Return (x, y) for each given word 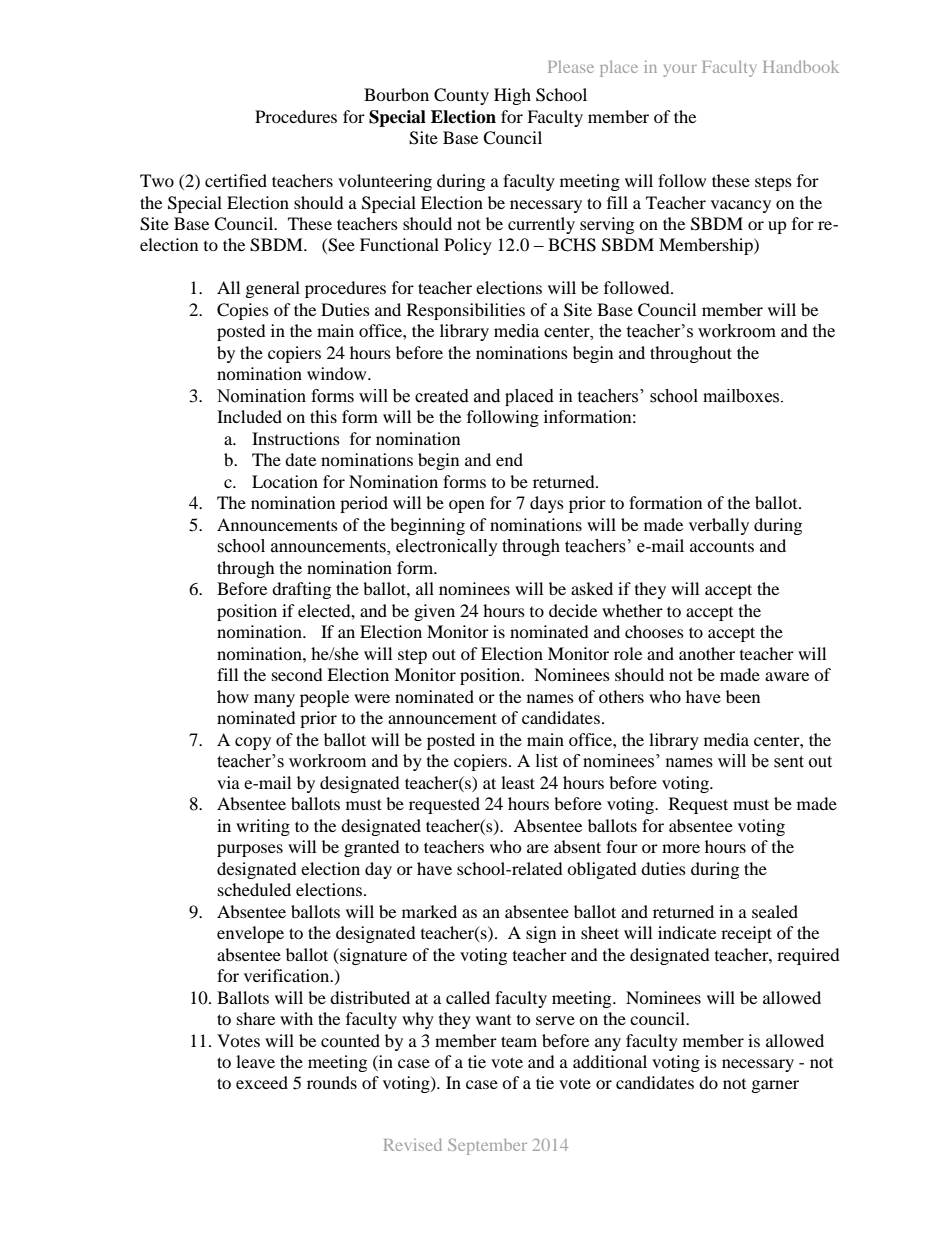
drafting (301, 590)
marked (429, 911)
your (680, 70)
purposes (250, 850)
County (461, 96)
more (681, 848)
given (434, 612)
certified (236, 180)
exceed (262, 1082)
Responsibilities (466, 311)
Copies (243, 311)
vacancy (741, 206)
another (707, 653)
